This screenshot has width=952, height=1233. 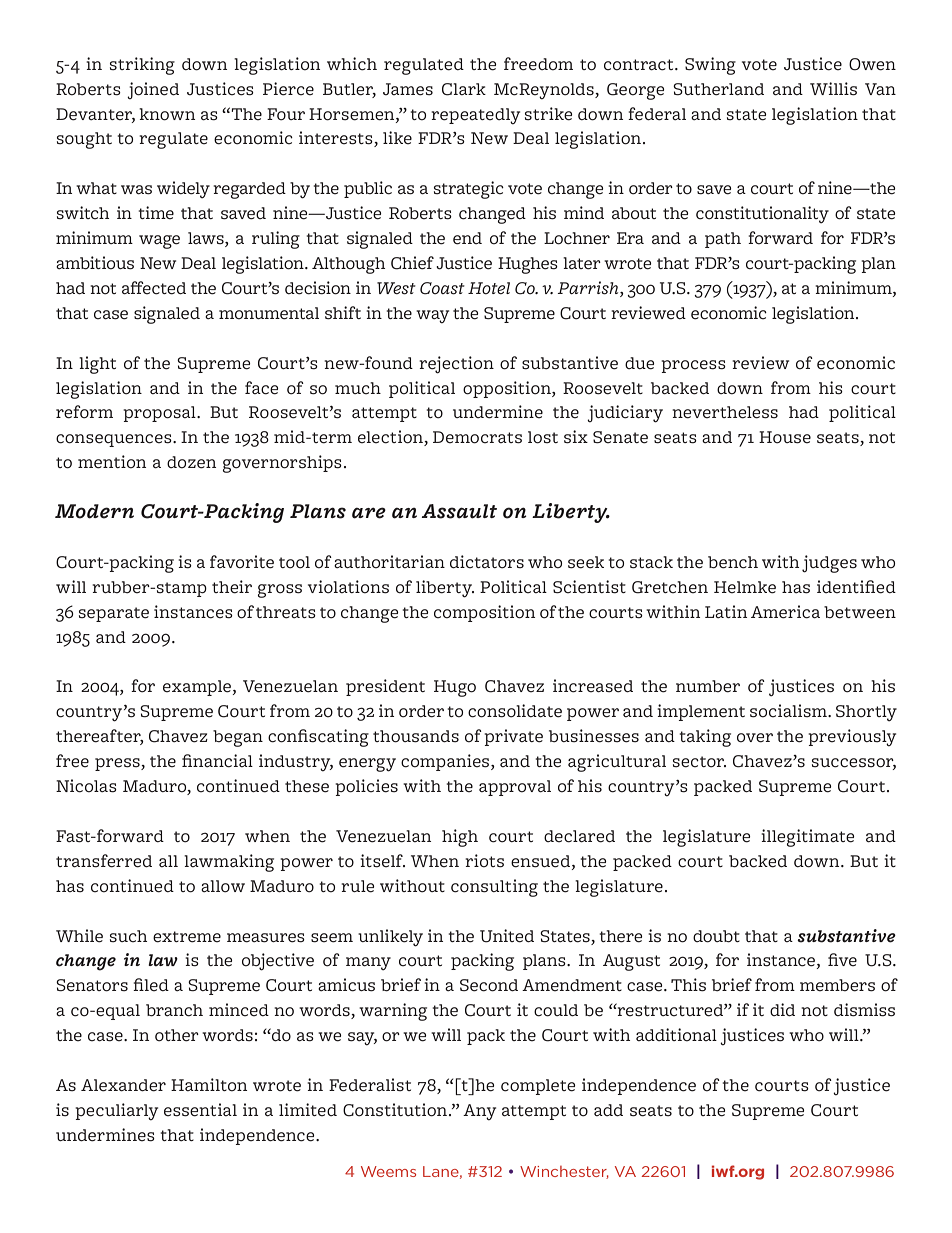 I want to click on illegitimate, so click(x=807, y=838).
